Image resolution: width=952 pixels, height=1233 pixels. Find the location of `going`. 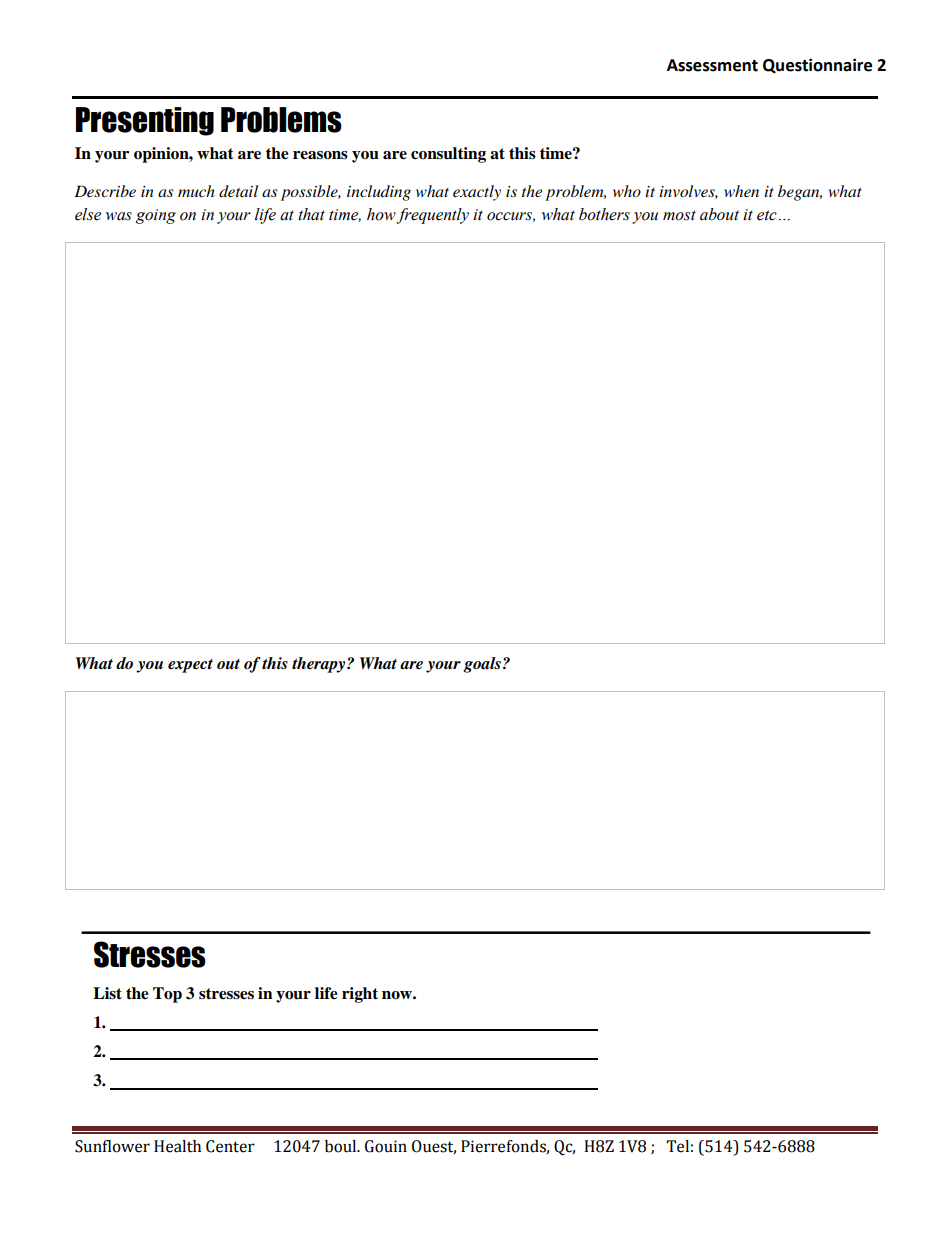

going is located at coordinates (156, 216).
